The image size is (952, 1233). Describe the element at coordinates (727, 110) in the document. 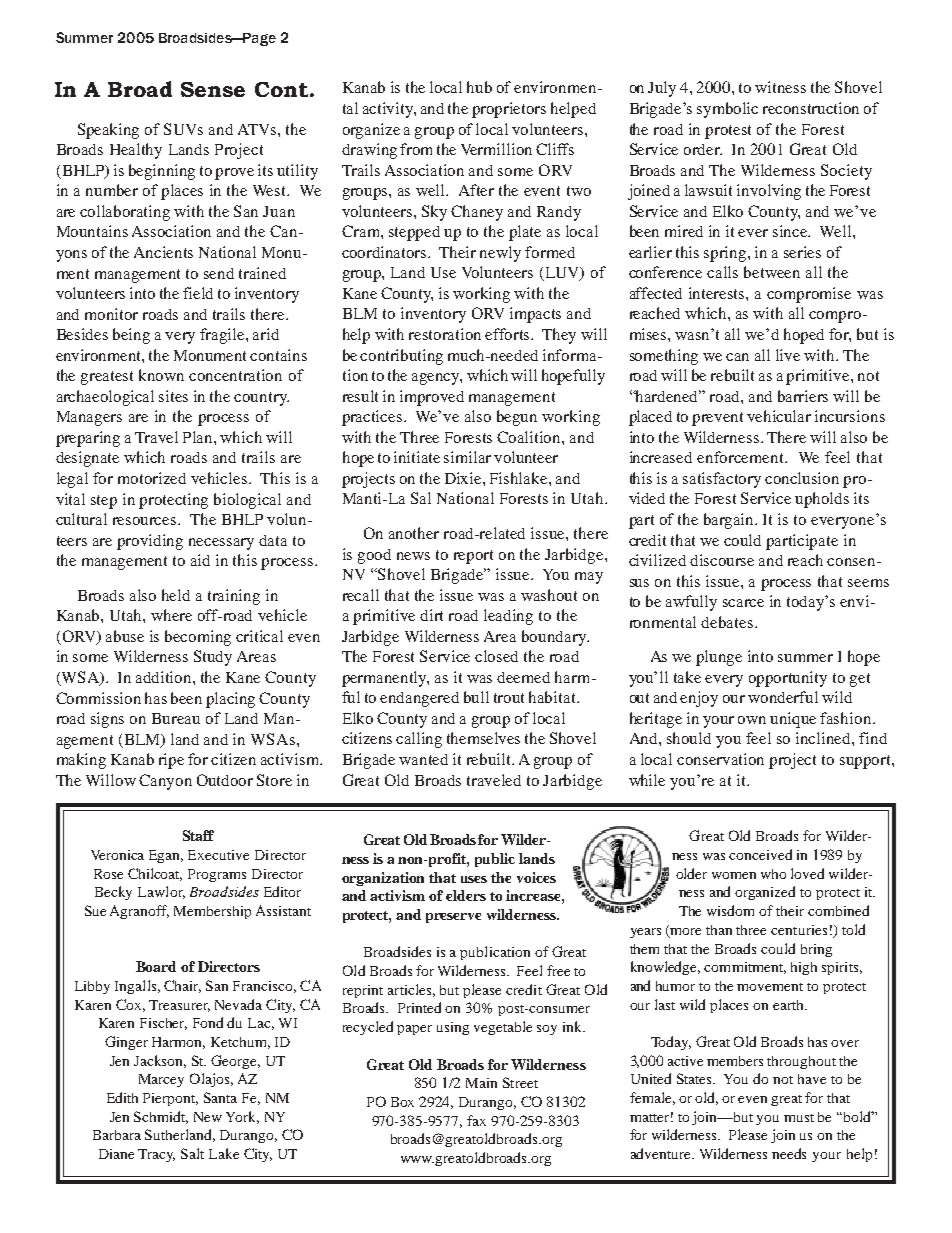

I see `symbolic` at that location.
